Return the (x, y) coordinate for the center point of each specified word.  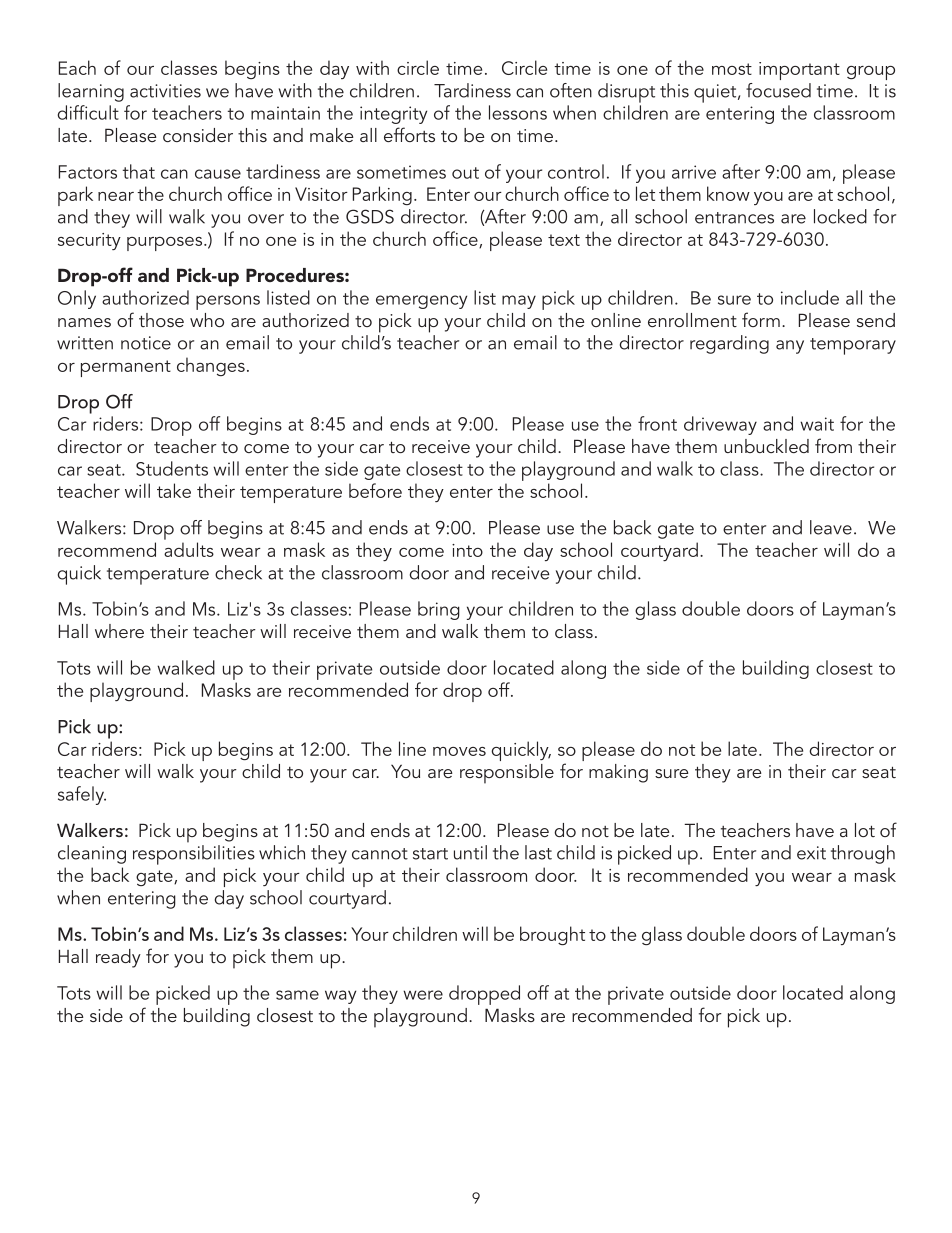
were (423, 995)
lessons (518, 112)
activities (165, 91)
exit (811, 853)
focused (778, 90)
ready (118, 958)
